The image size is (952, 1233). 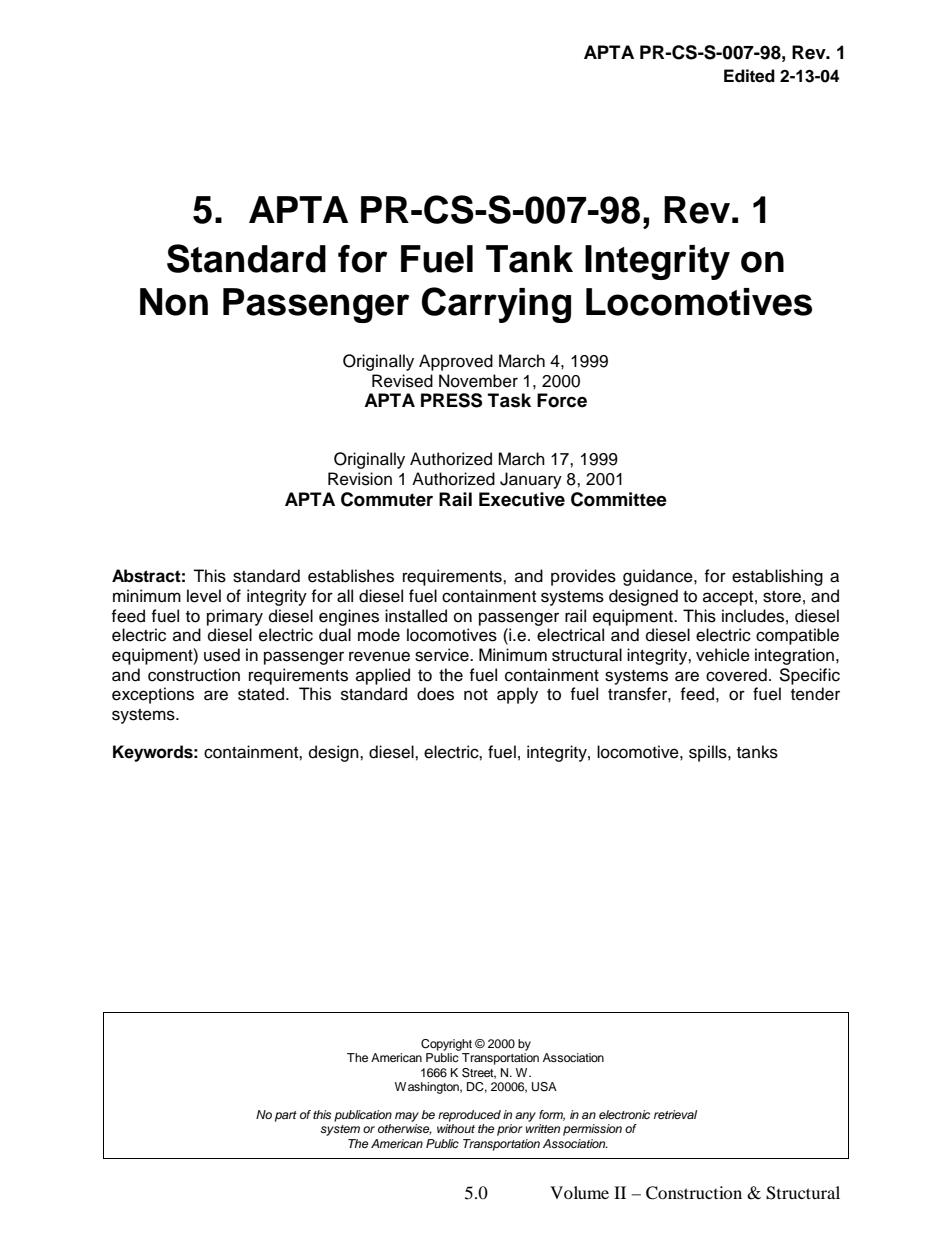 I want to click on level, so click(x=204, y=596).
